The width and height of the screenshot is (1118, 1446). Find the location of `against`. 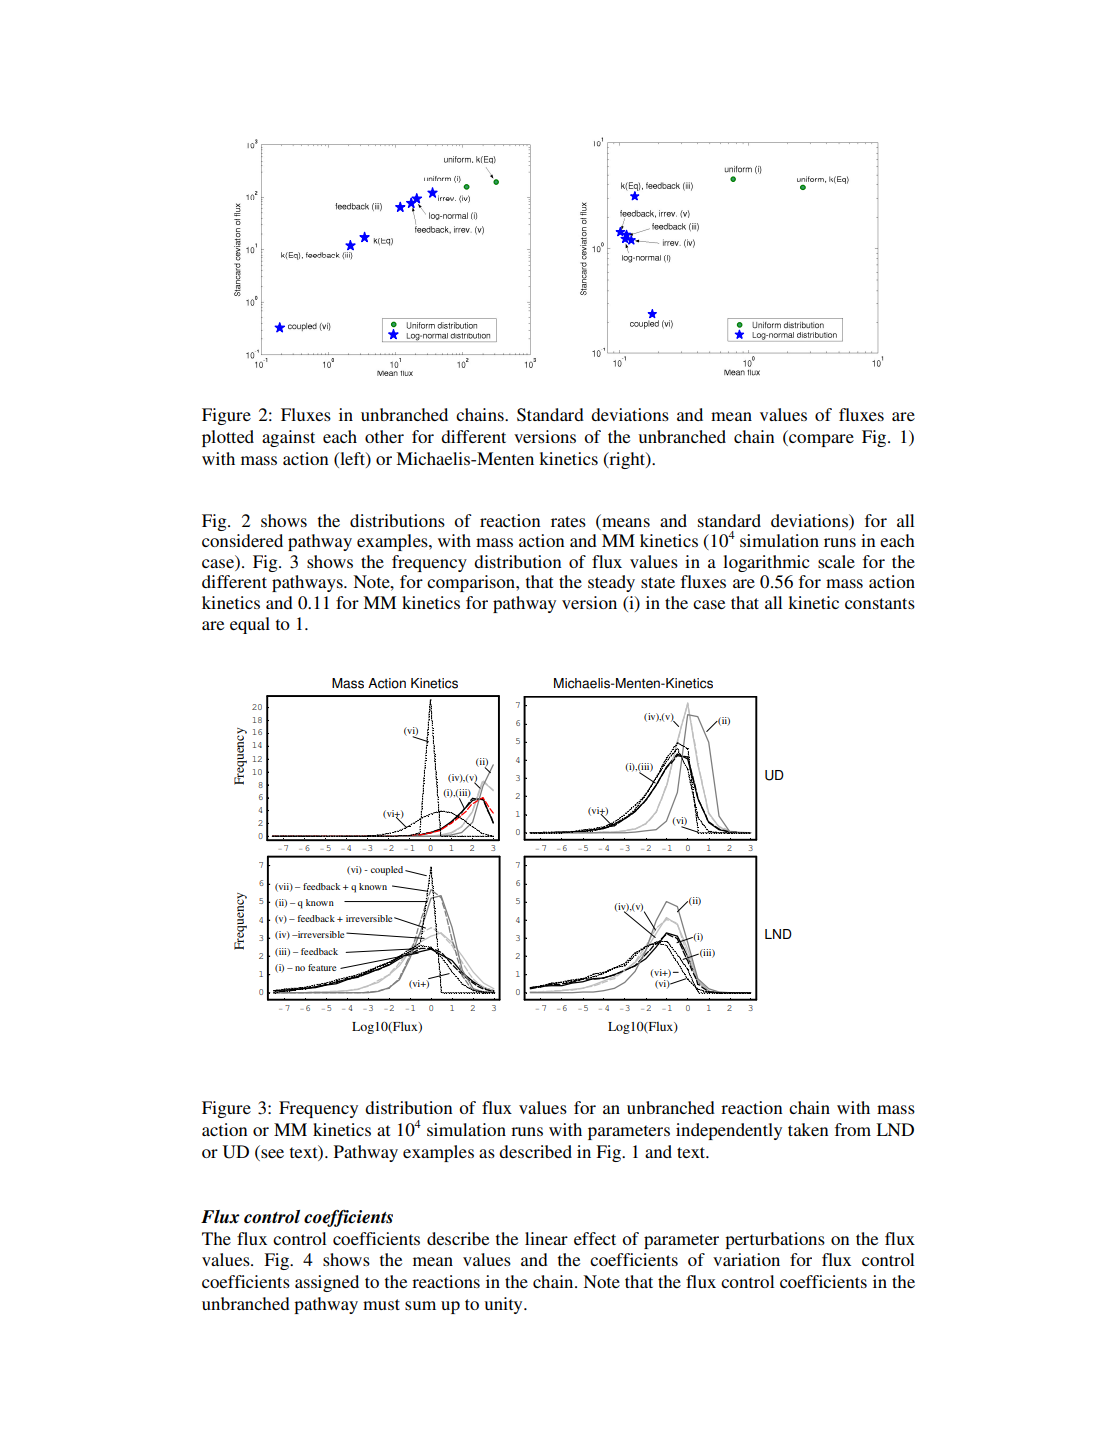

against is located at coordinates (288, 438).
